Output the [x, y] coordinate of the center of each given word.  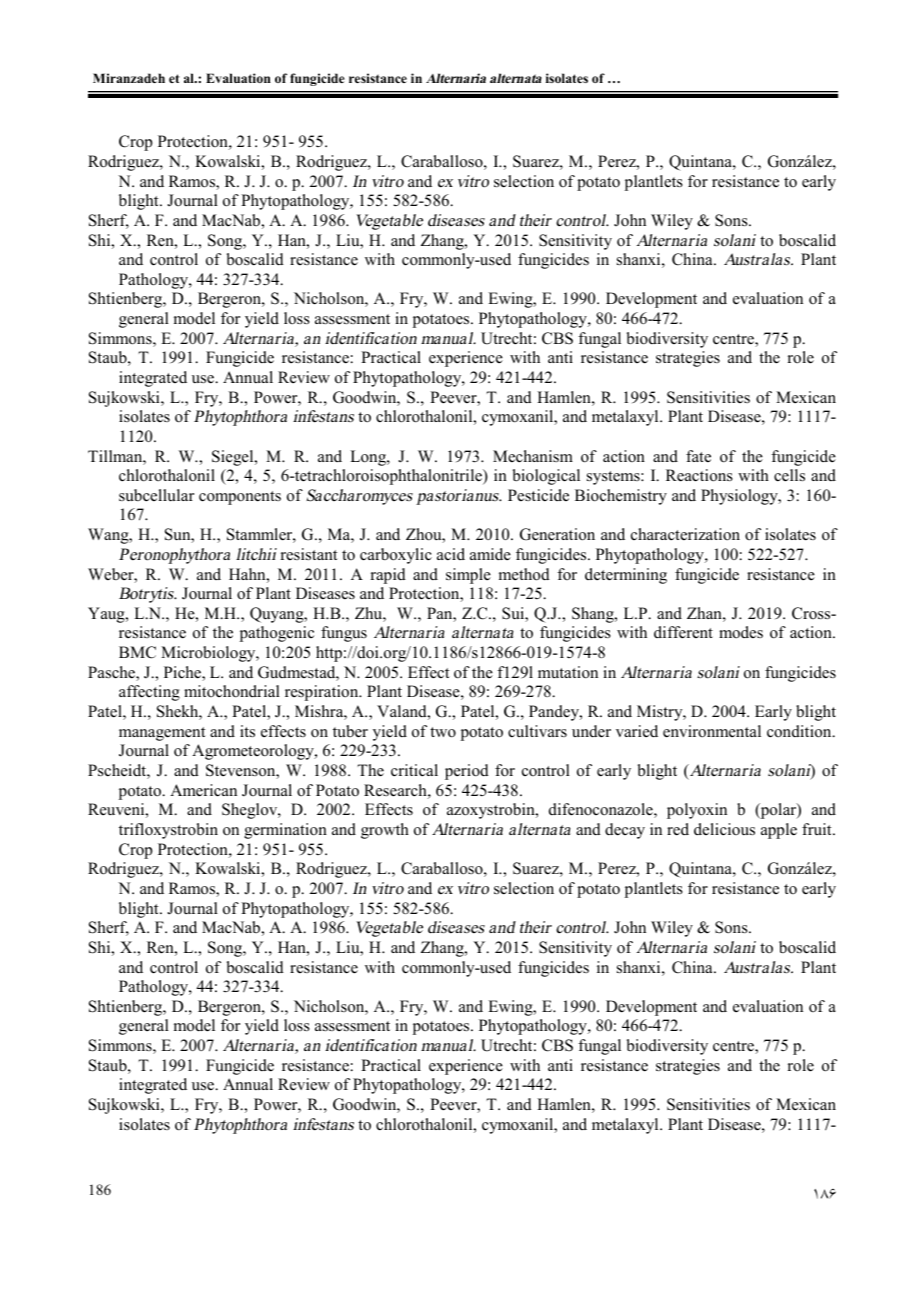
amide [490, 554]
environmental [712, 731]
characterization [685, 534]
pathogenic [277, 634]
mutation [568, 672]
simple [468, 576]
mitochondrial [232, 691]
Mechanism [533, 456]
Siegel [234, 458]
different [683, 632]
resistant [309, 554]
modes [741, 632]
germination [285, 831]
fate [698, 456]
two [443, 732]
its [247, 731]
